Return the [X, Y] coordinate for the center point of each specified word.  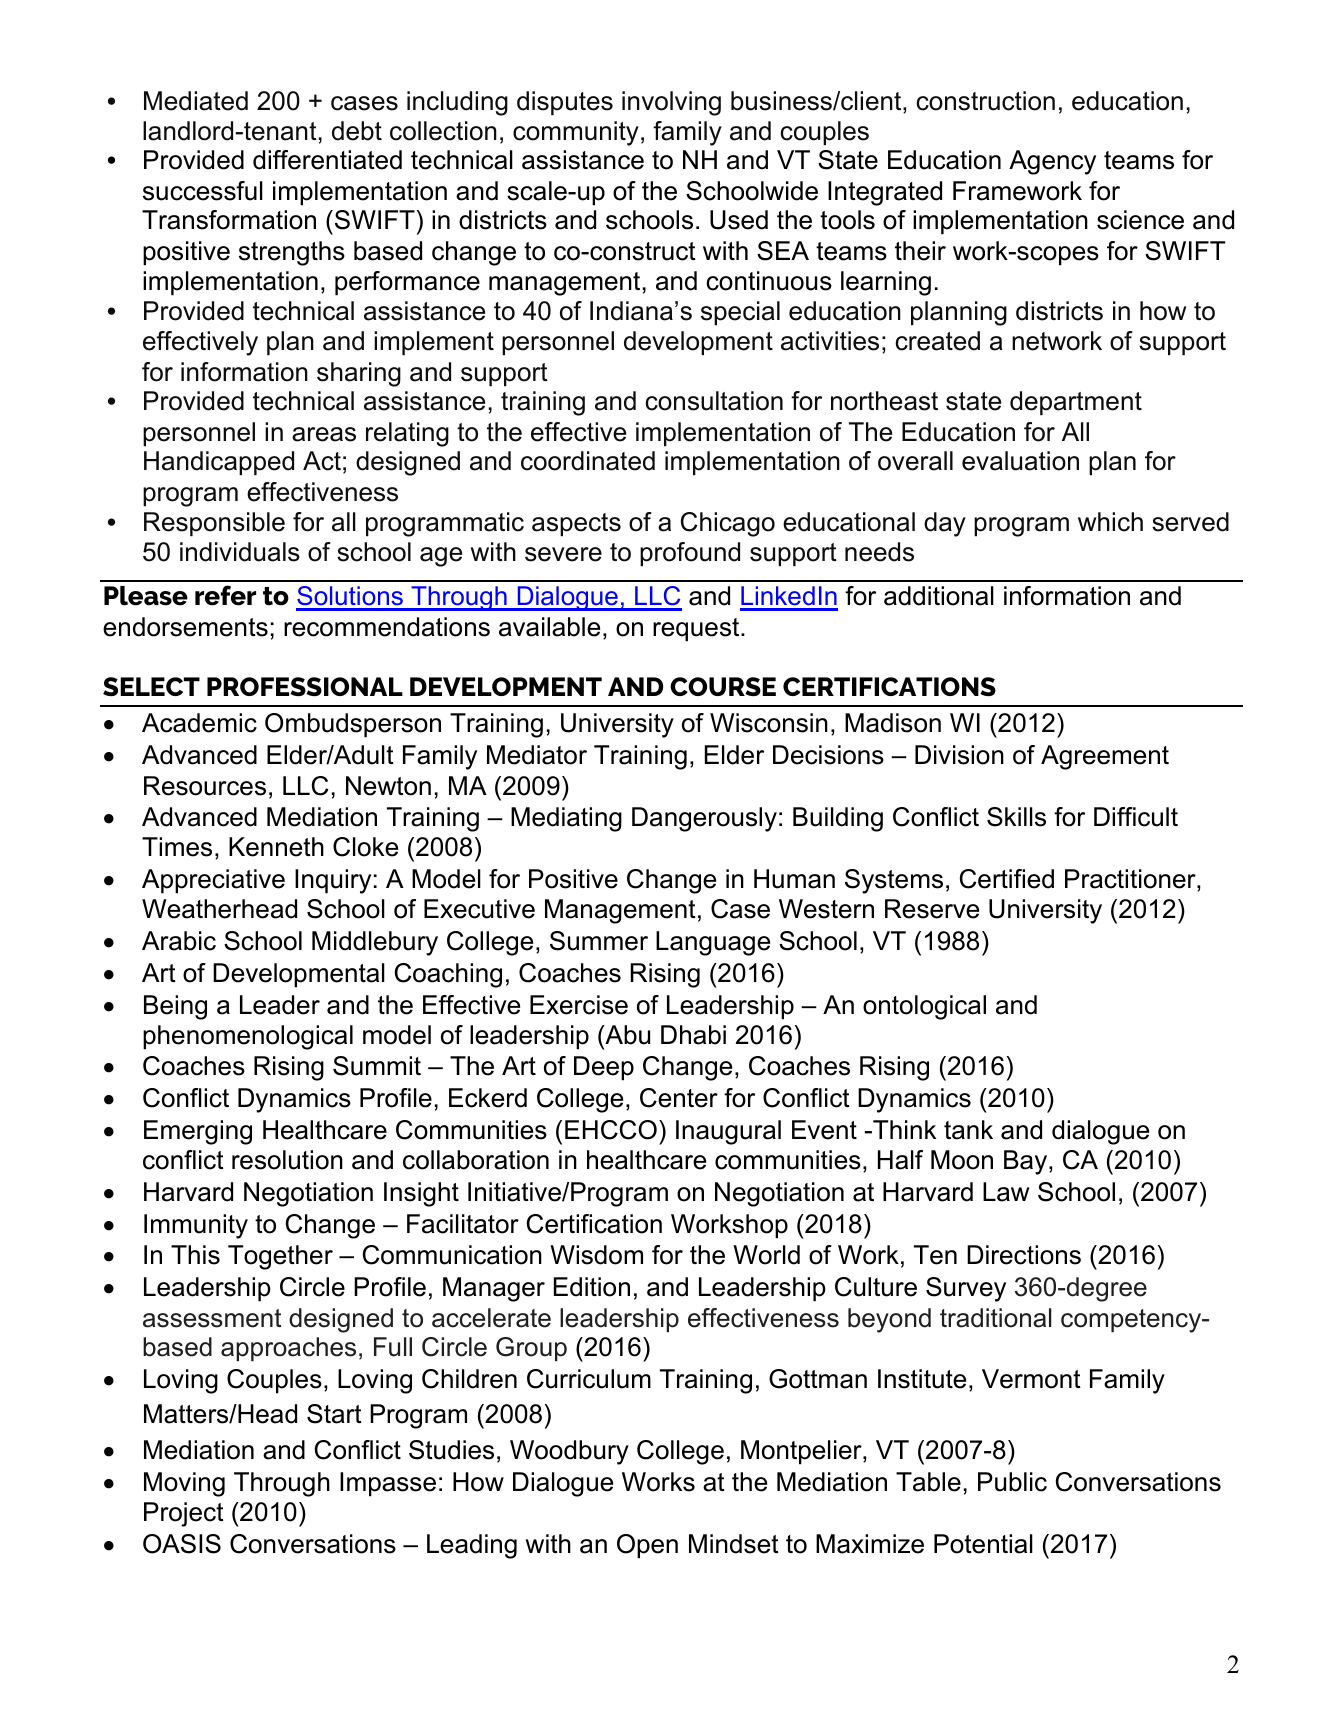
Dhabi [693, 1035]
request [697, 630]
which [1110, 522]
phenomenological [248, 1037]
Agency [1052, 162]
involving [671, 103]
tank [968, 1130]
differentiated [327, 160]
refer [225, 595]
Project [184, 1514]
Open [647, 1546]
